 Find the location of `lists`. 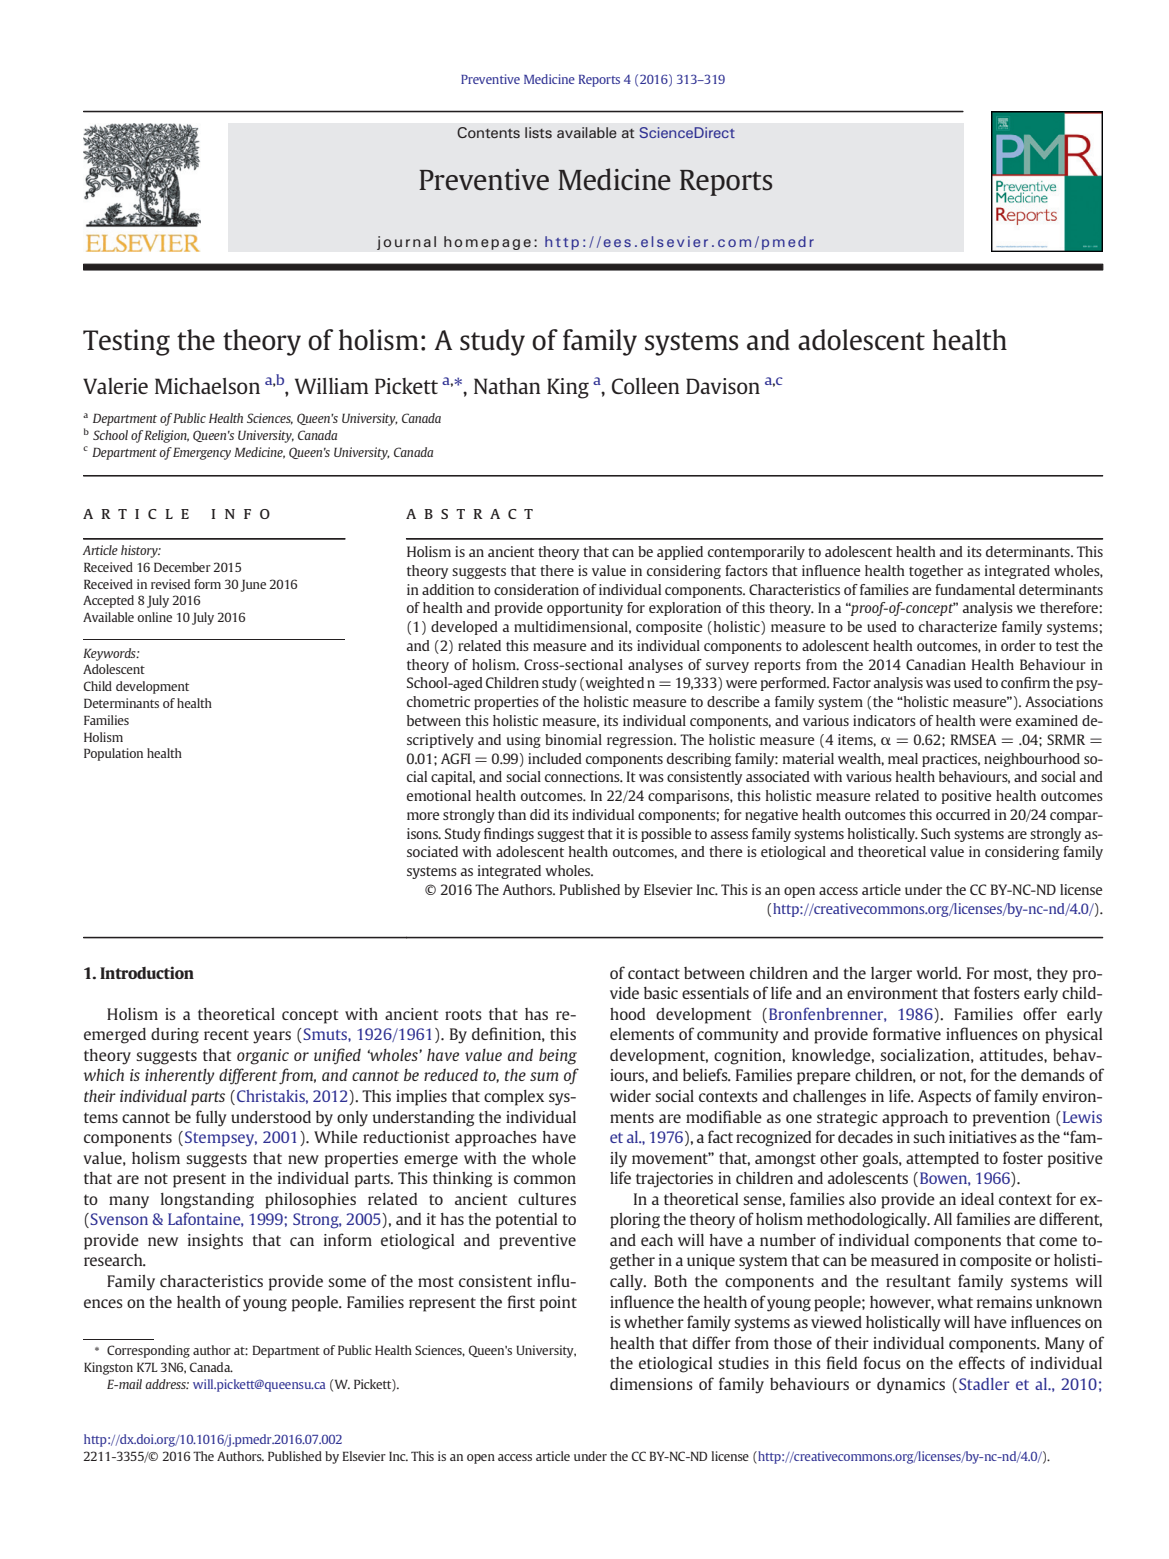

lists is located at coordinates (538, 132).
